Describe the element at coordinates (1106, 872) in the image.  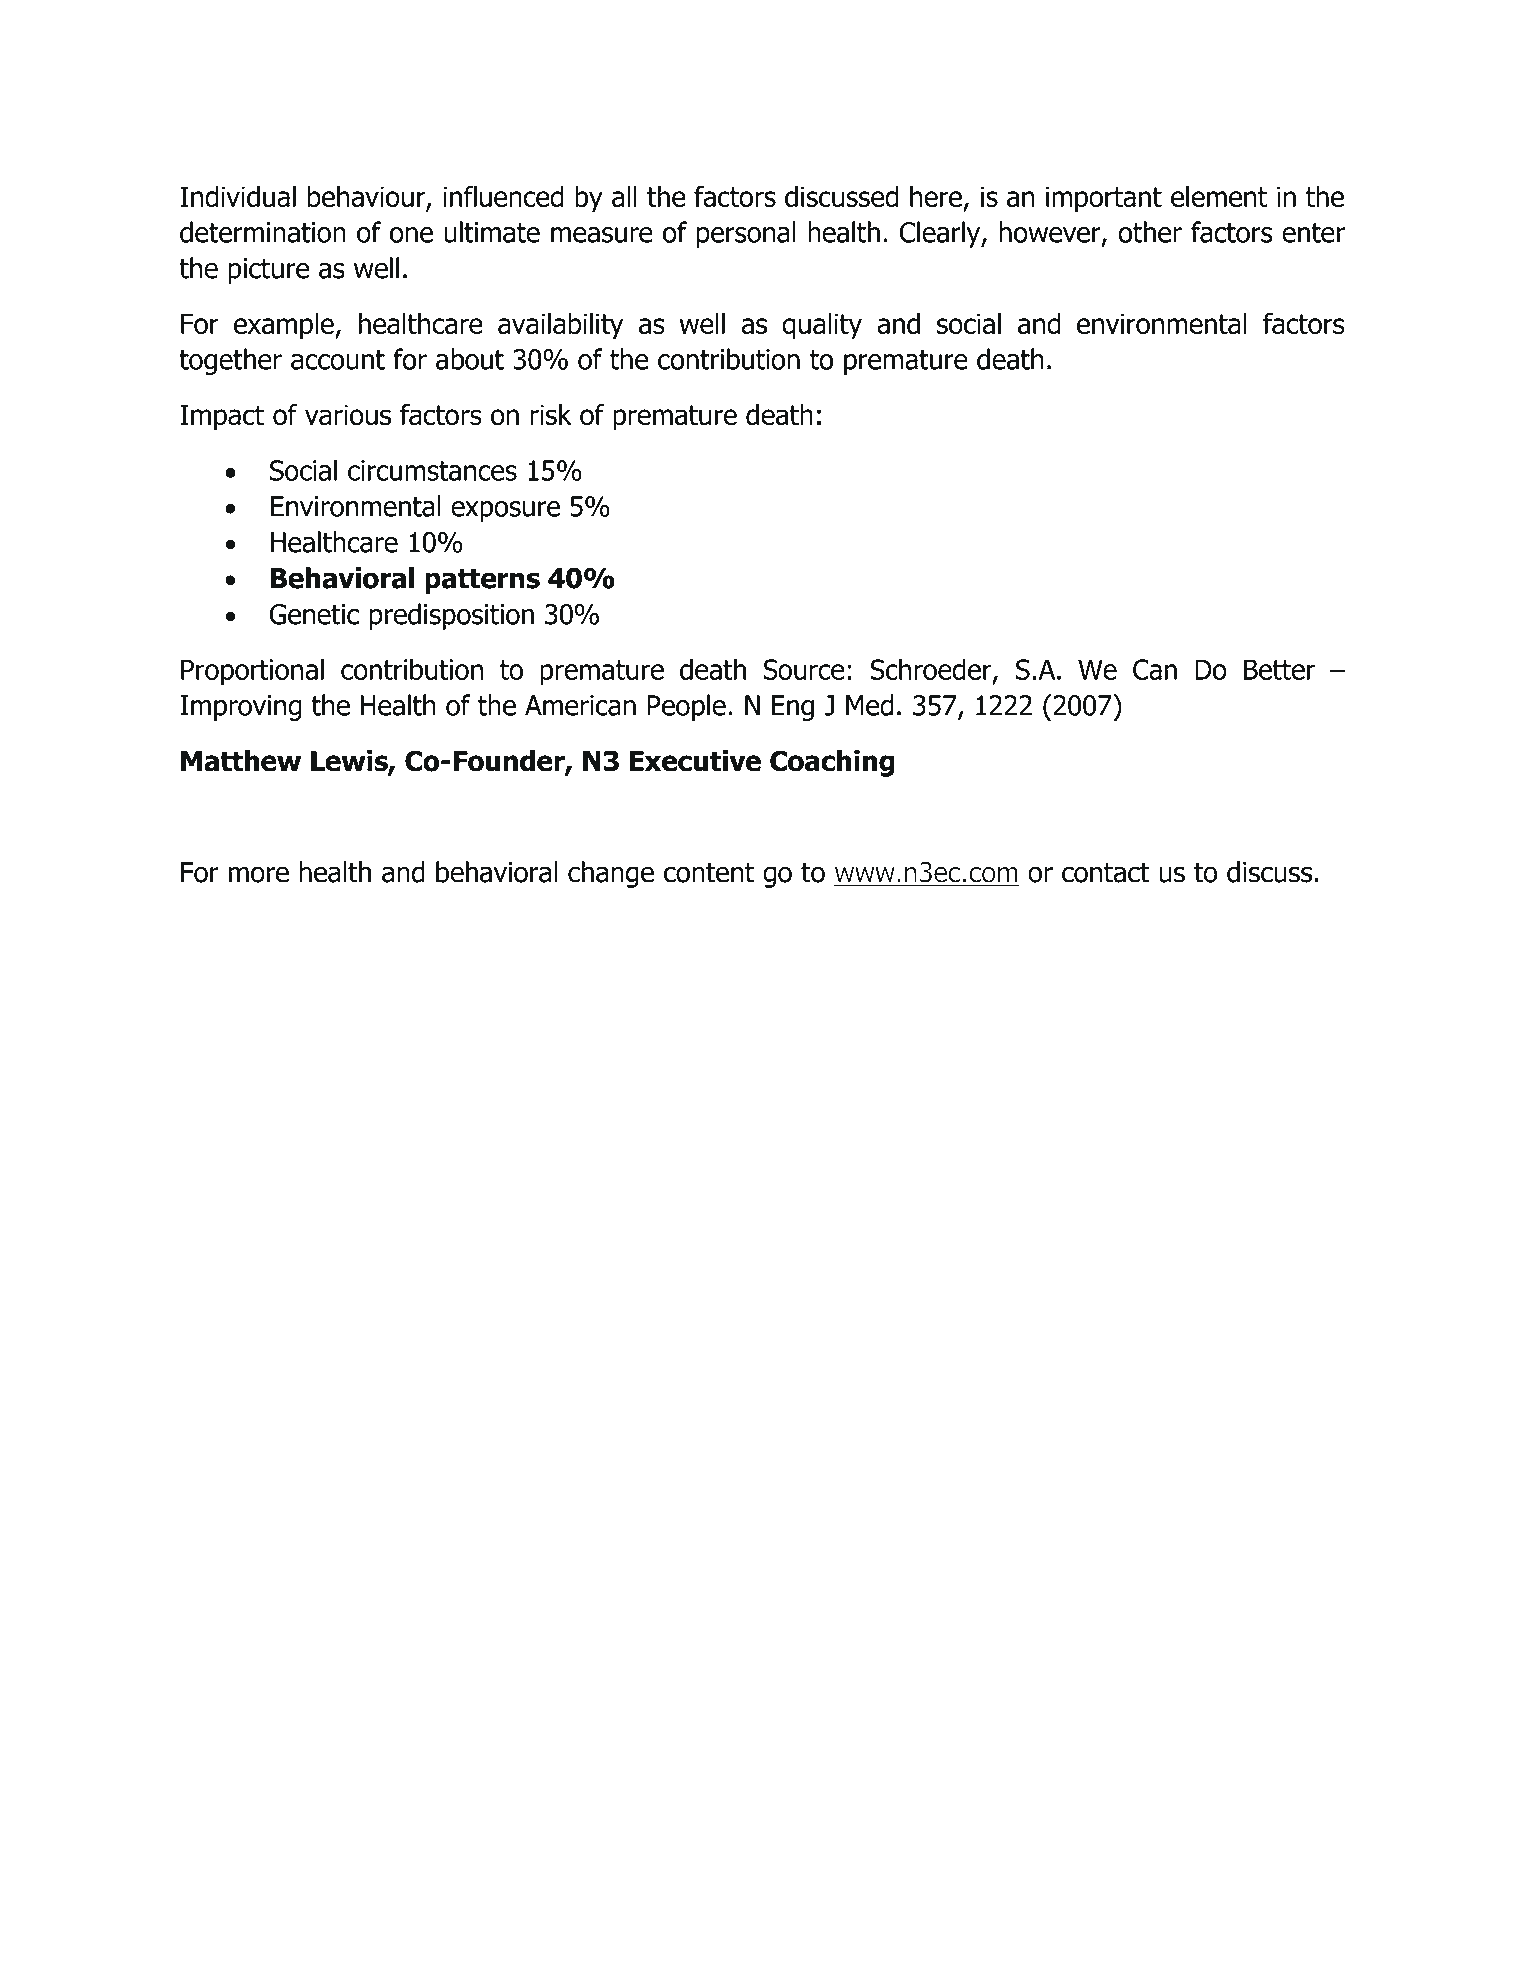
I see `contact` at that location.
